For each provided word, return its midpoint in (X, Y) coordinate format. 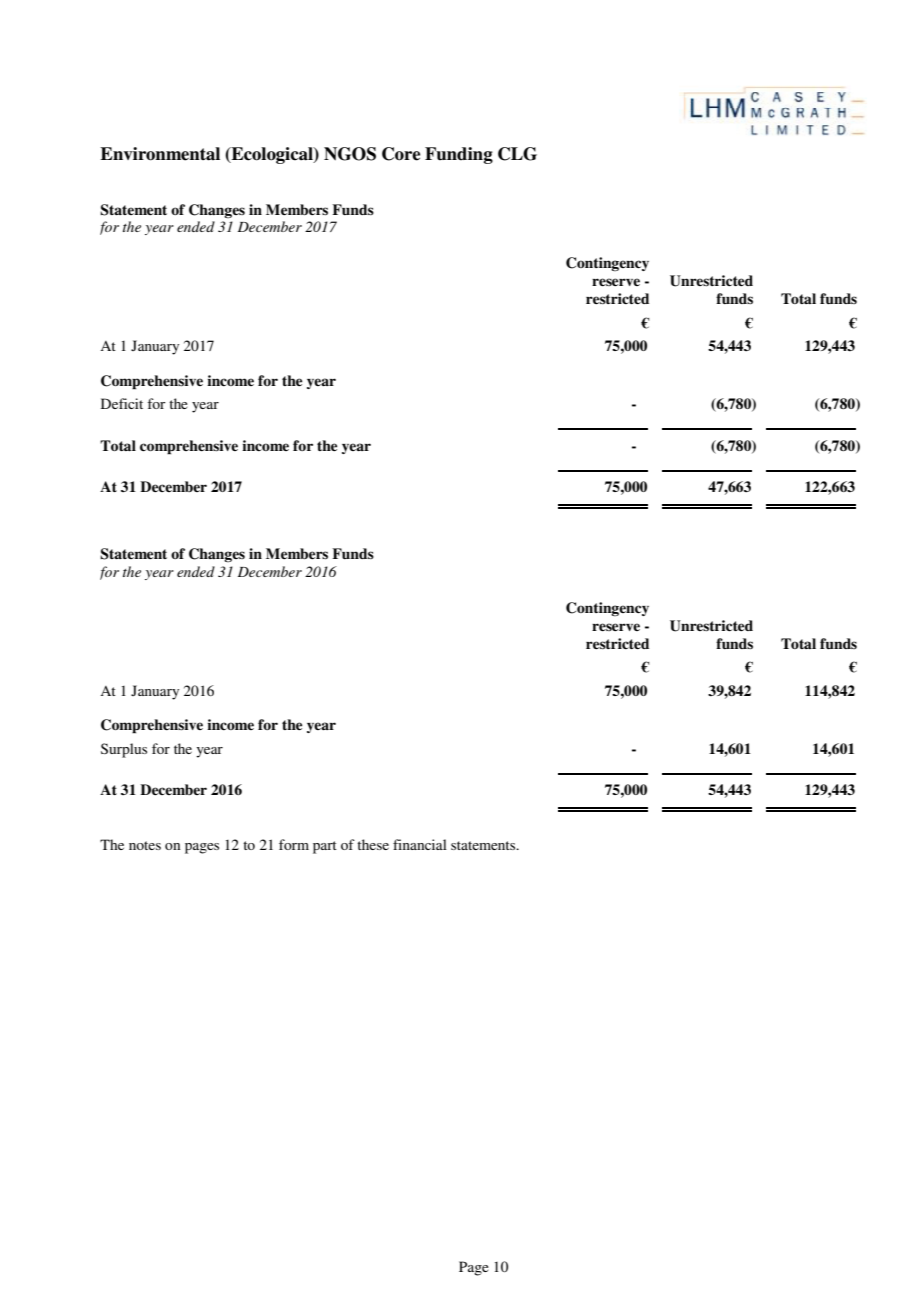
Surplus (124, 750)
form (294, 844)
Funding (459, 155)
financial (420, 844)
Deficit (122, 403)
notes (145, 845)
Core (401, 154)
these (373, 844)
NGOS (350, 154)
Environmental (160, 154)
